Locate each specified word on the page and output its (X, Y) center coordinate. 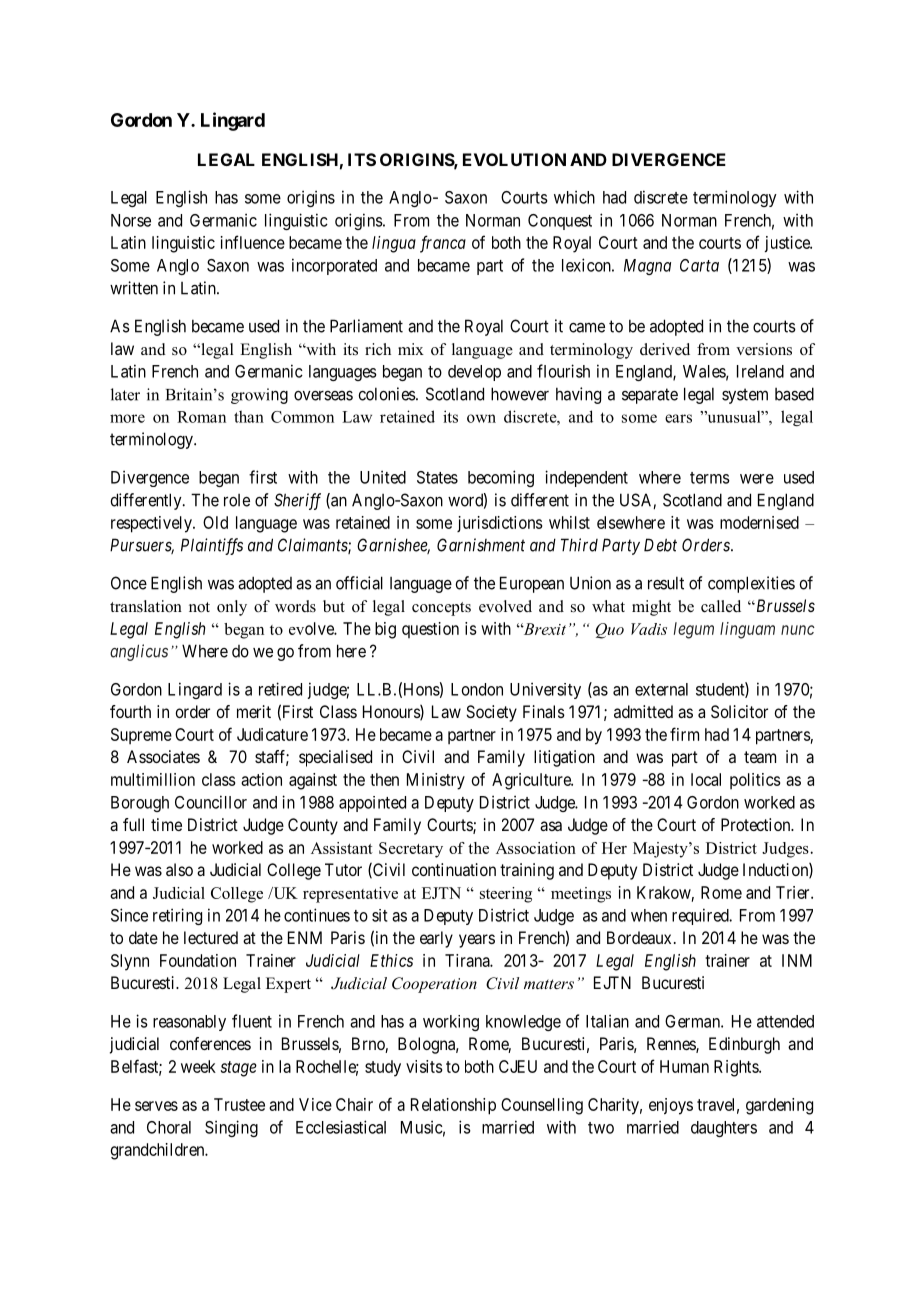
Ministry (436, 781)
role (237, 500)
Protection (757, 824)
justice (788, 244)
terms (710, 478)
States (437, 477)
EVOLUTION (514, 159)
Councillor (211, 802)
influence (253, 242)
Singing (231, 1128)
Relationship (453, 1106)
